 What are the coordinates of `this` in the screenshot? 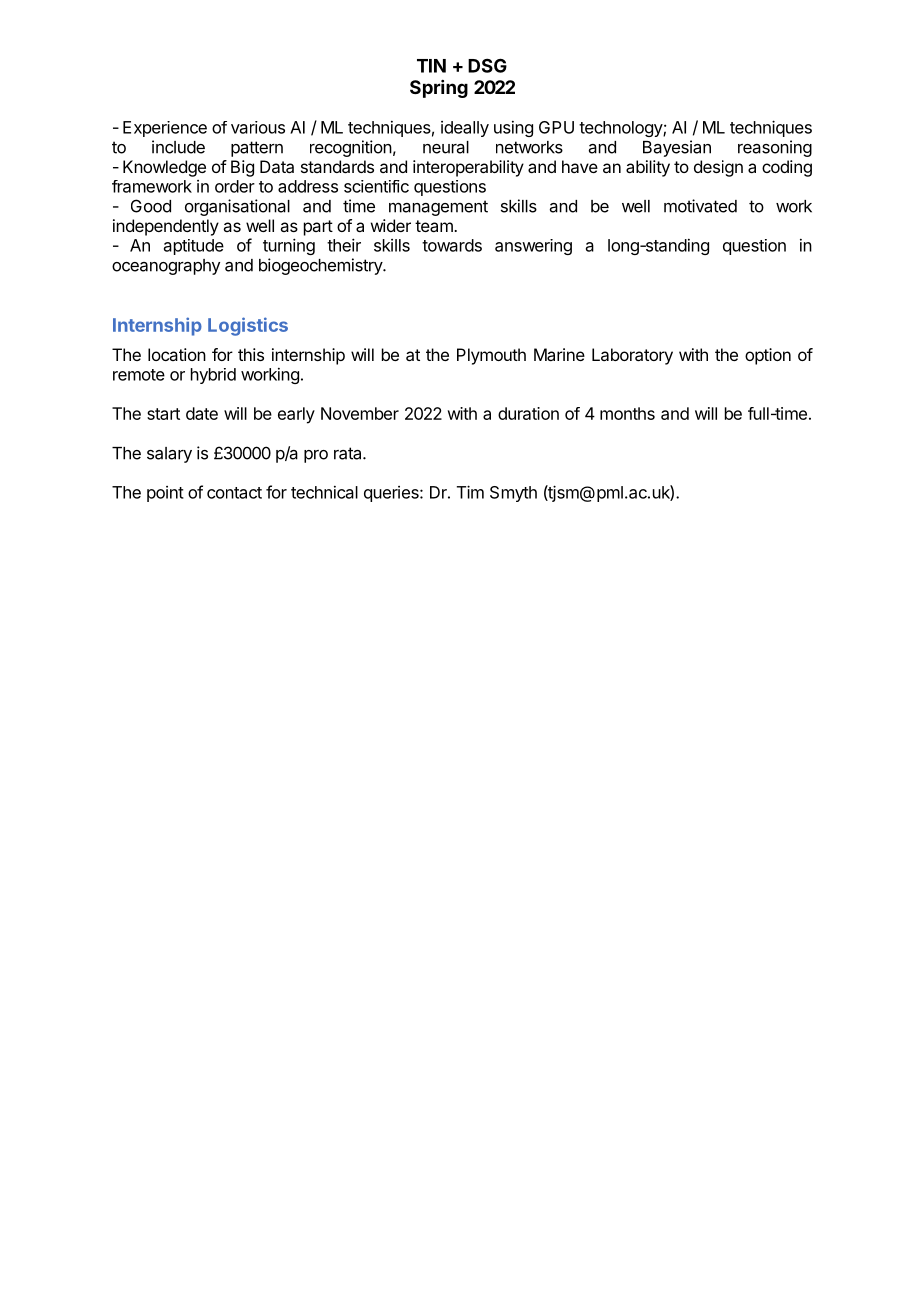 It's located at (251, 354).
